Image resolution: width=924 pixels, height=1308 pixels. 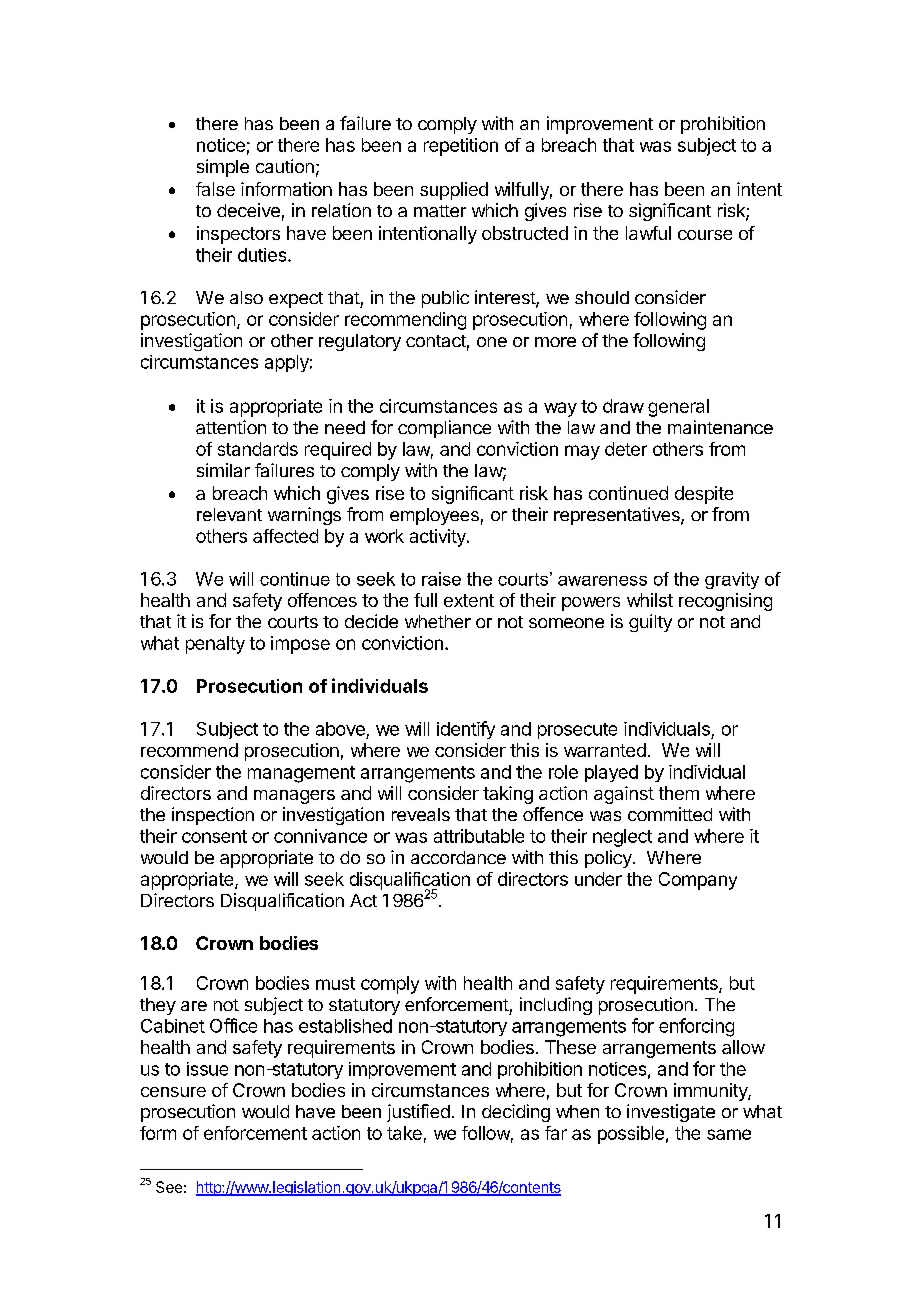 What do you see at coordinates (223, 168) in the document?
I see `simple` at bounding box center [223, 168].
